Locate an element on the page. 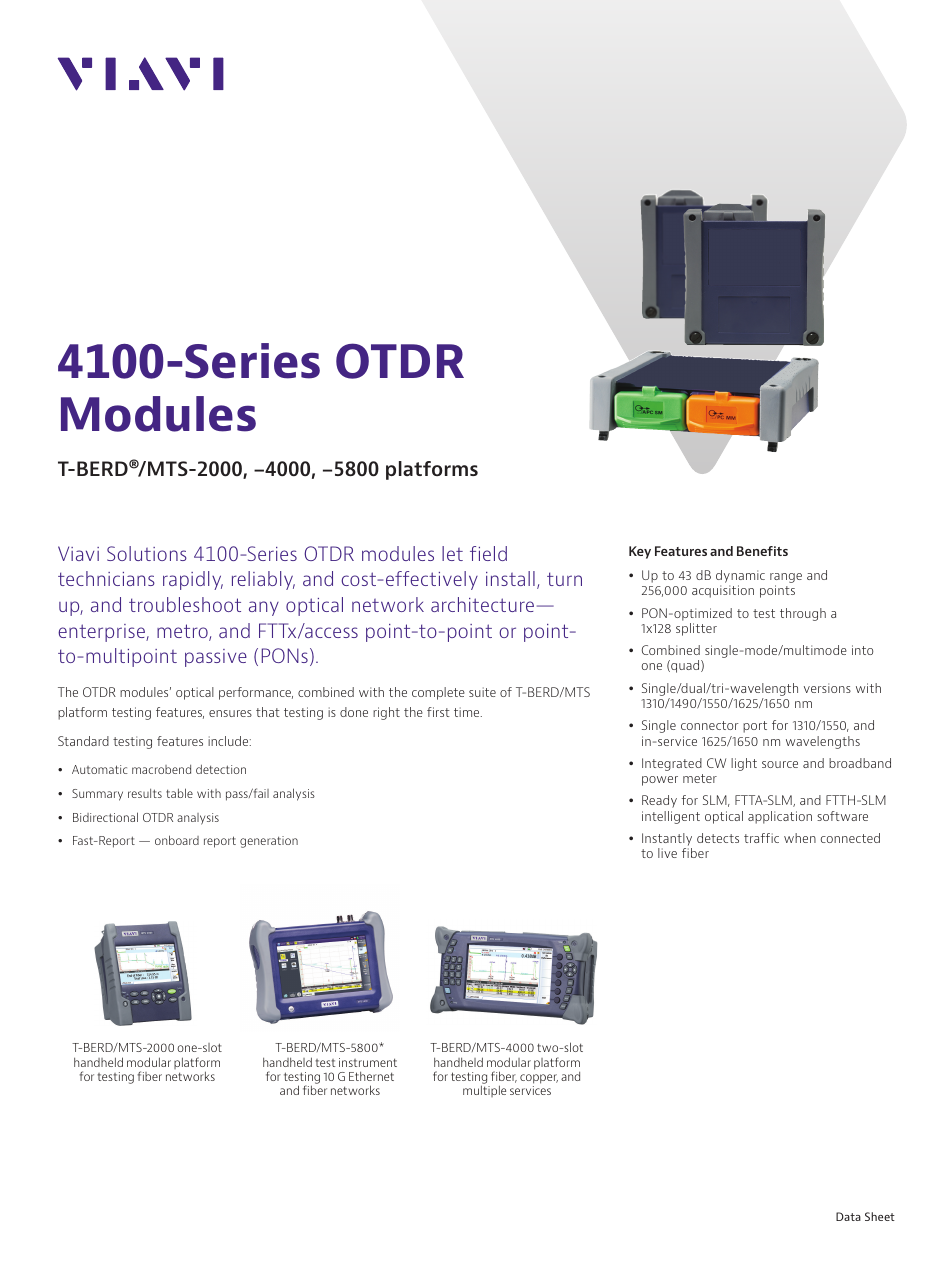 Image resolution: width=952 pixels, height=1270 pixels. live is located at coordinates (667, 853).
